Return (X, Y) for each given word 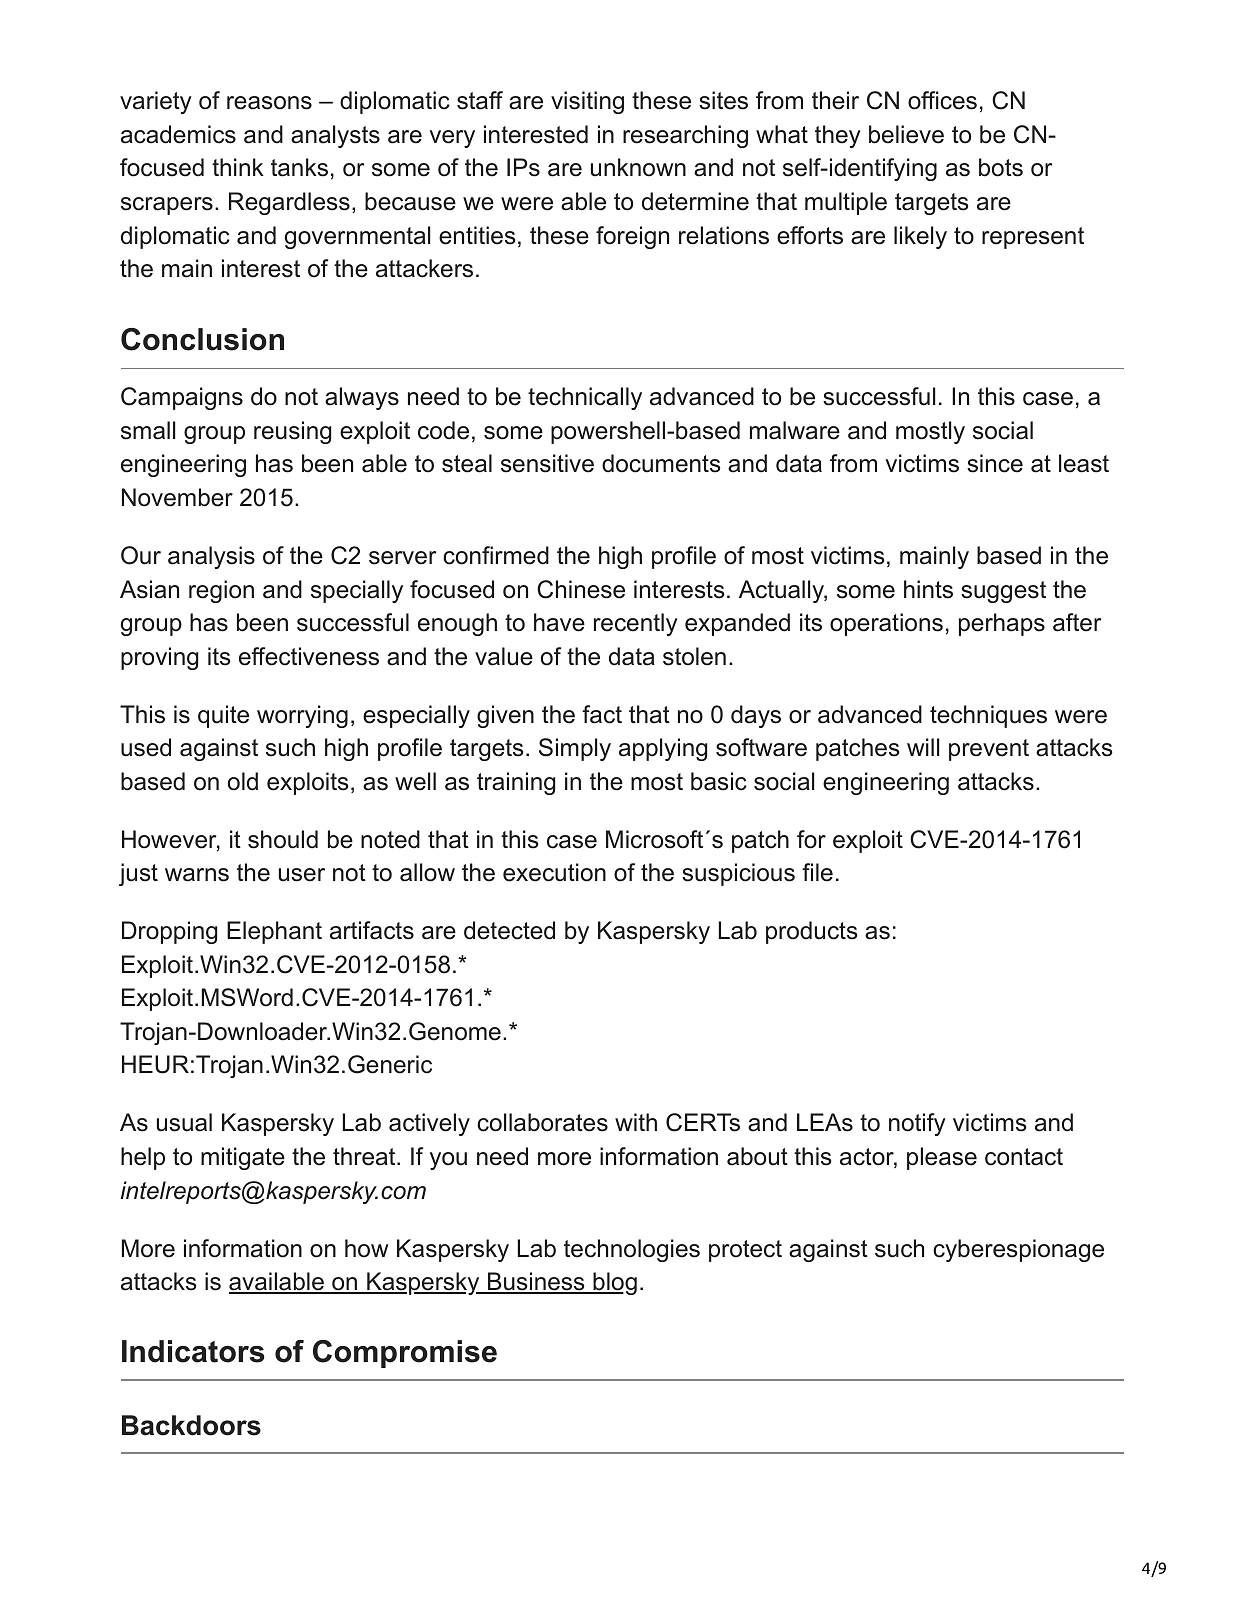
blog (614, 1283)
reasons (269, 103)
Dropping (169, 932)
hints (928, 589)
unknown (638, 167)
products (812, 932)
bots (1001, 167)
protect (745, 1251)
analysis (211, 557)
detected (509, 930)
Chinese (581, 589)
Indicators (193, 1351)
